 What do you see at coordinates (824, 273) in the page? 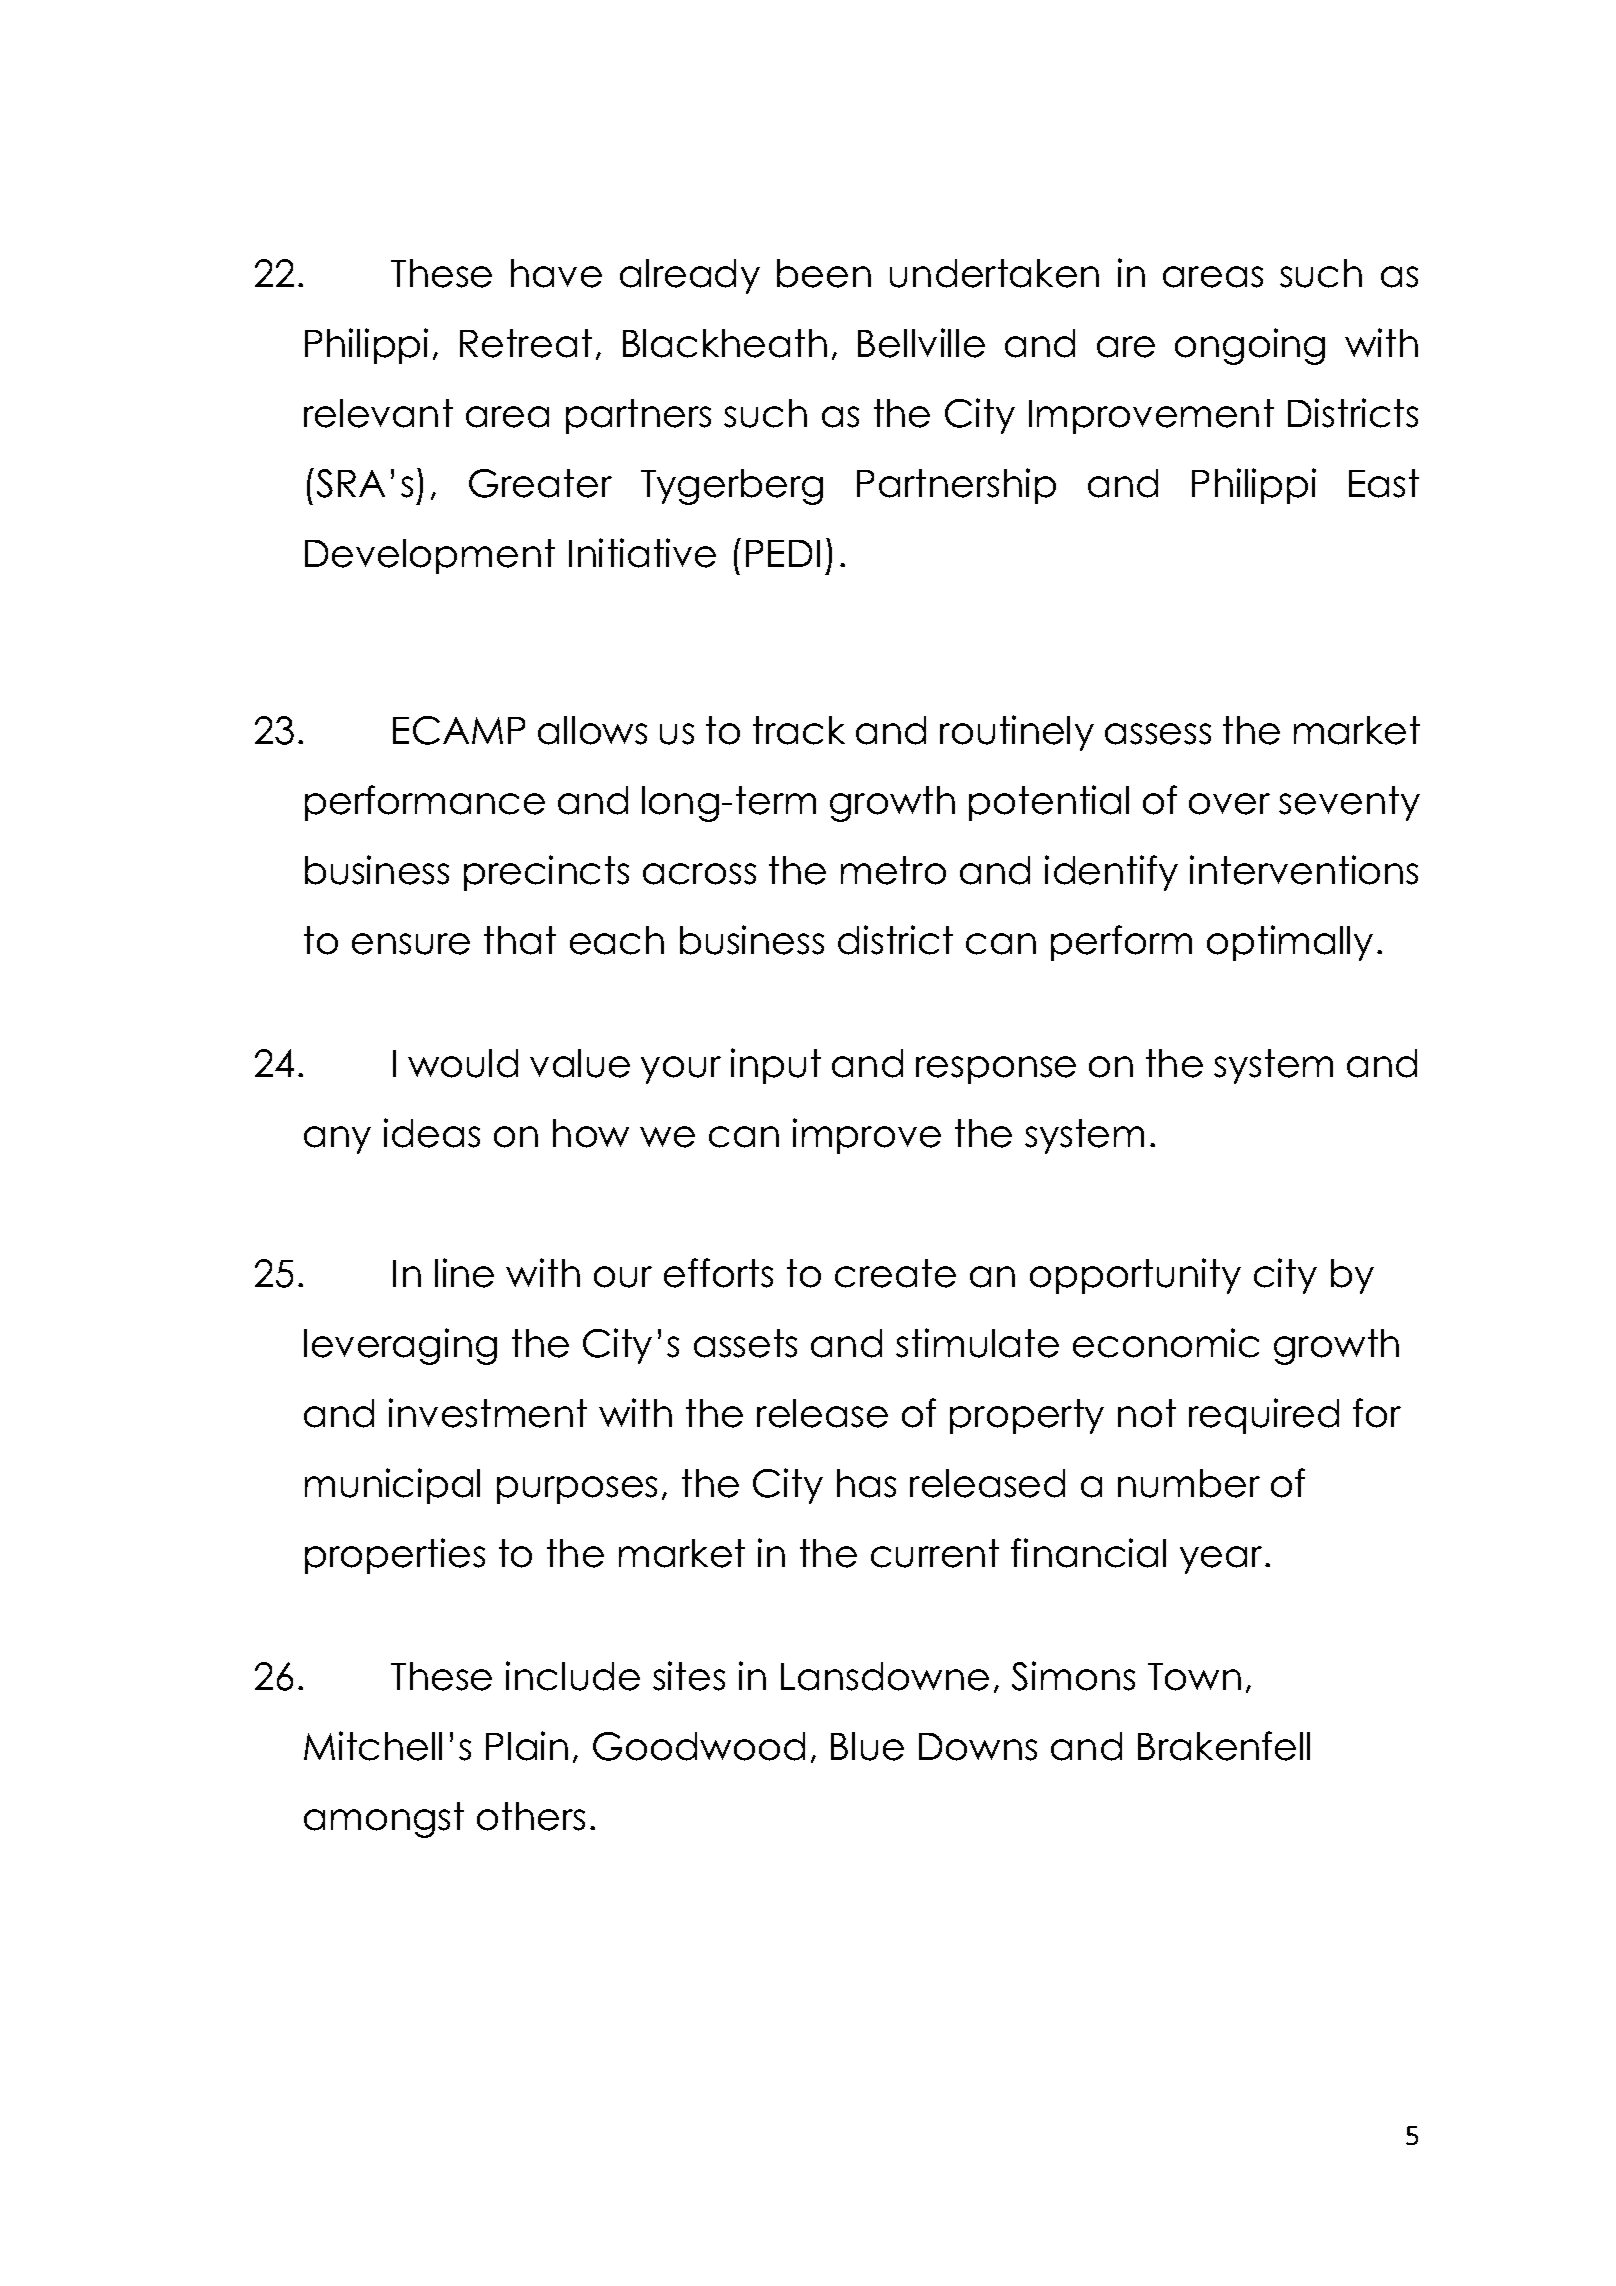
I see `been` at bounding box center [824, 273].
